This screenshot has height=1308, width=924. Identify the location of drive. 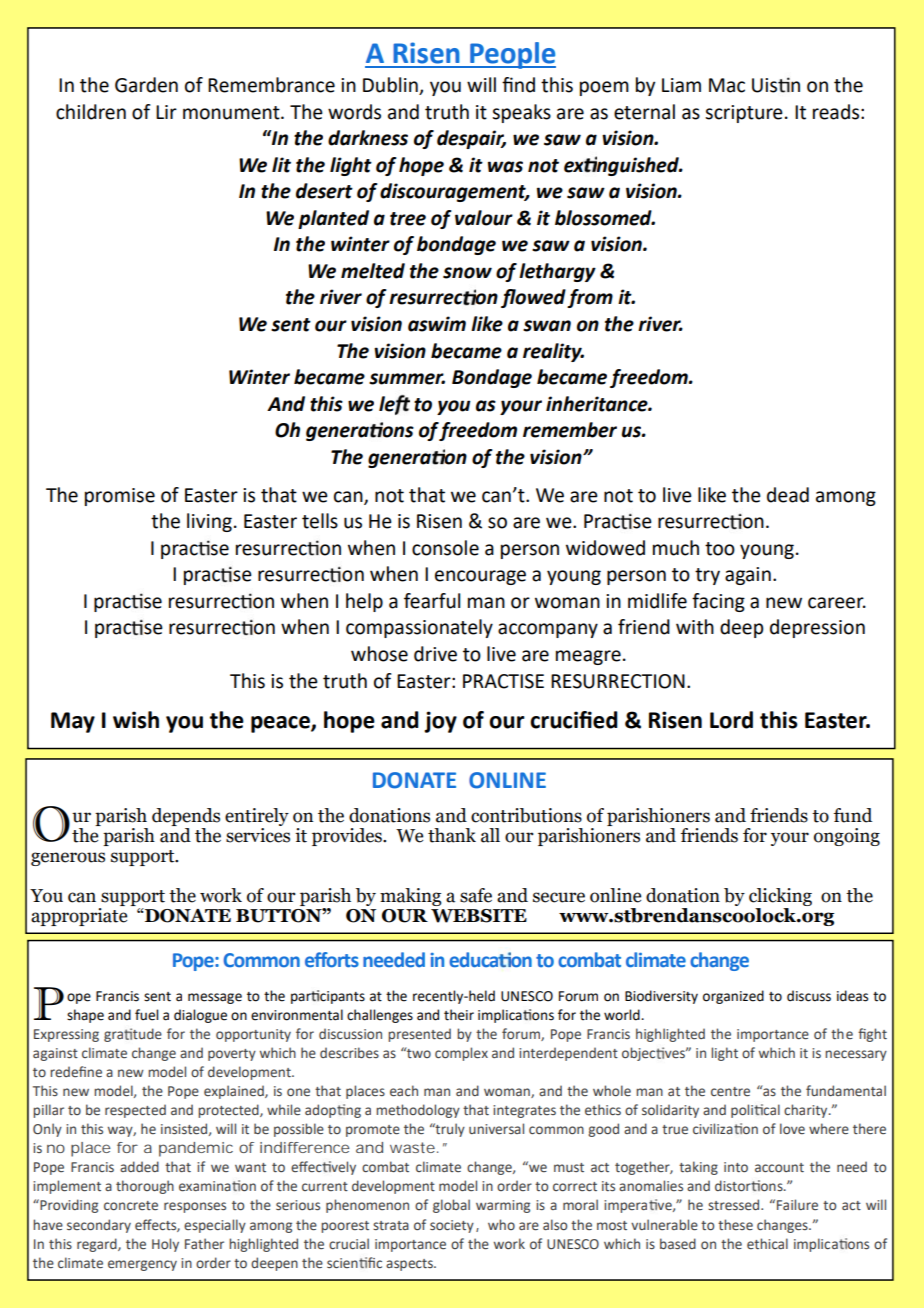
(435, 654).
